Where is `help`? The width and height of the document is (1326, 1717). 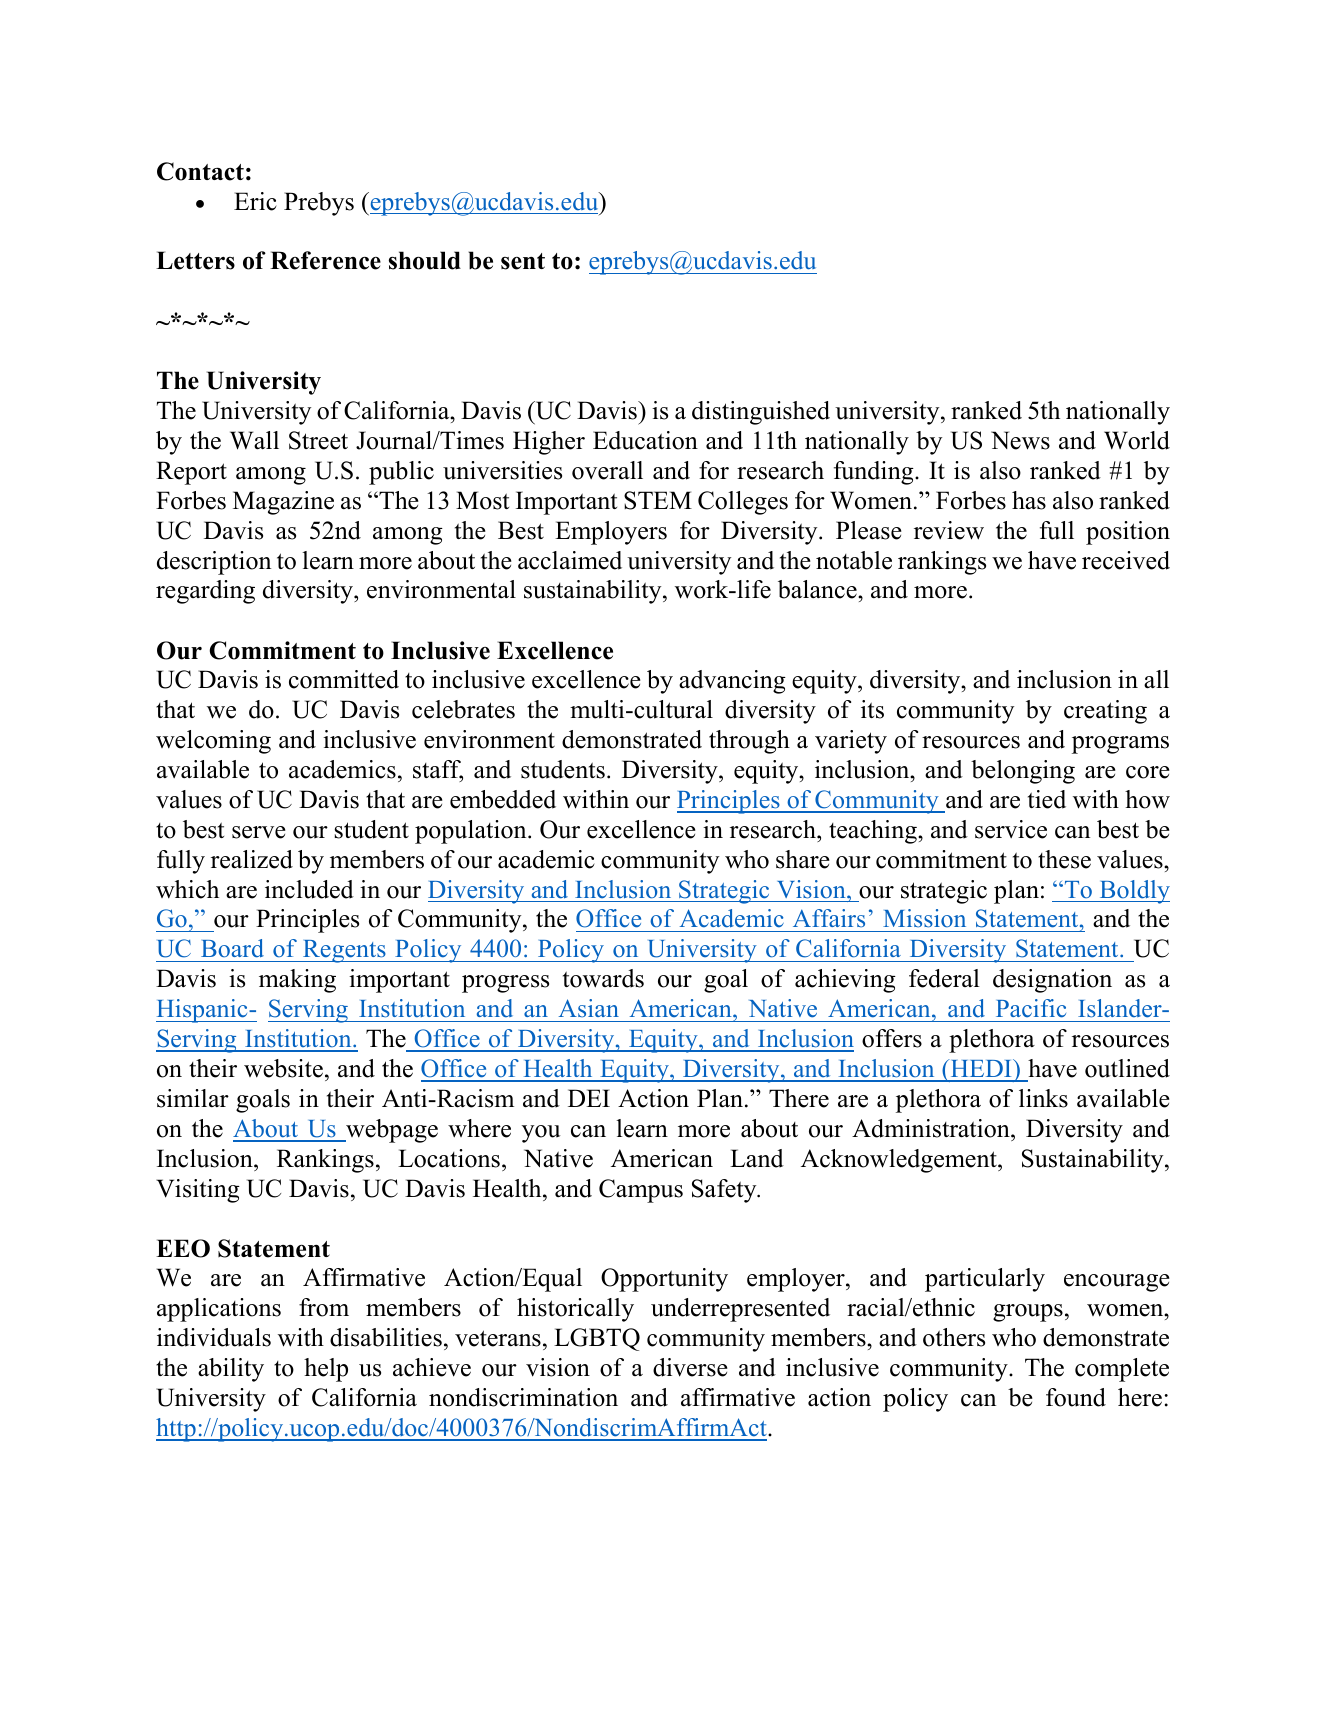
help is located at coordinates (326, 1370).
